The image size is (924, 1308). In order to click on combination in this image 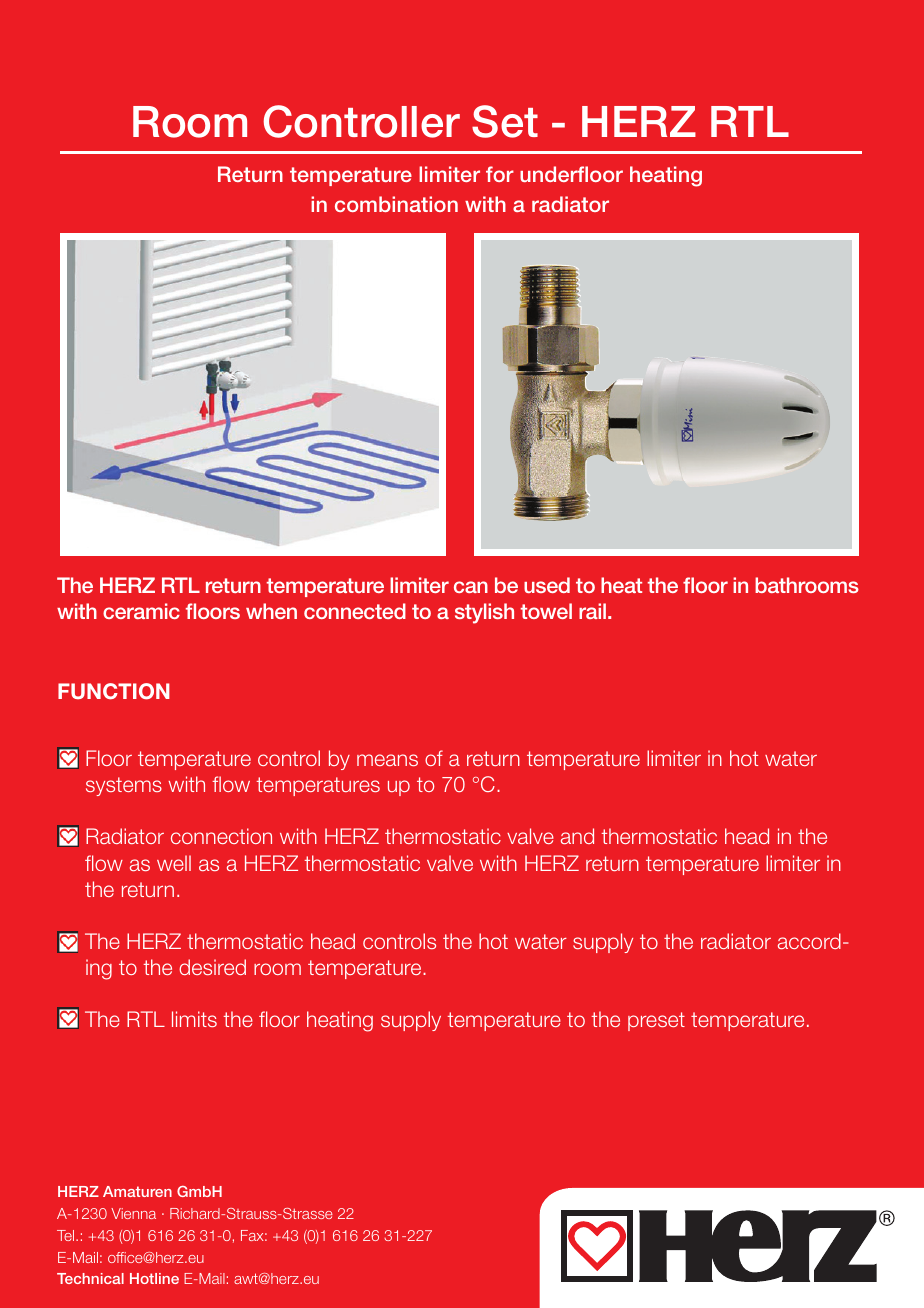, I will do `click(396, 204)`.
